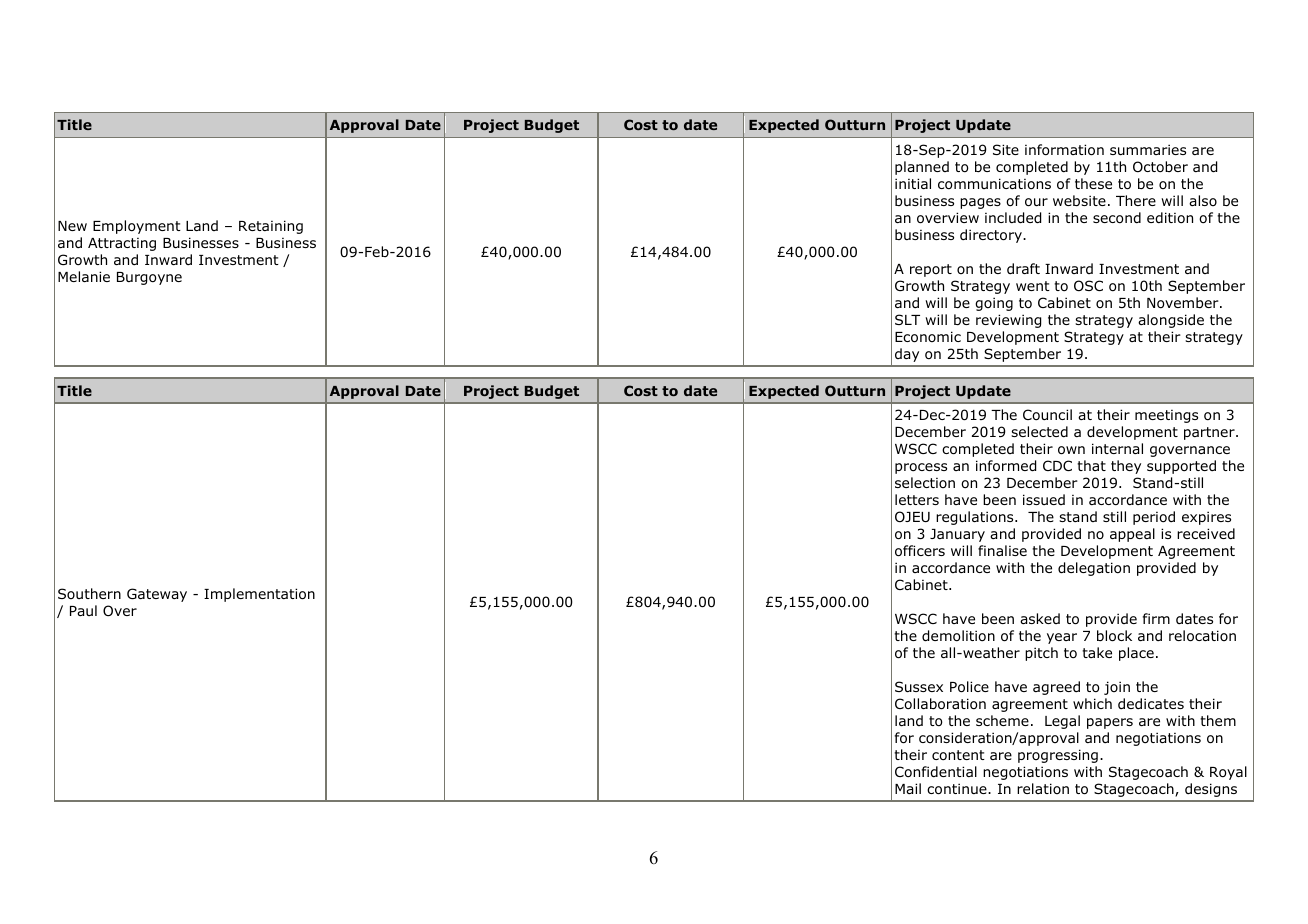 The width and height of the document is (1308, 924). What do you see at coordinates (84, 276) in the document?
I see `Melanie` at bounding box center [84, 276].
